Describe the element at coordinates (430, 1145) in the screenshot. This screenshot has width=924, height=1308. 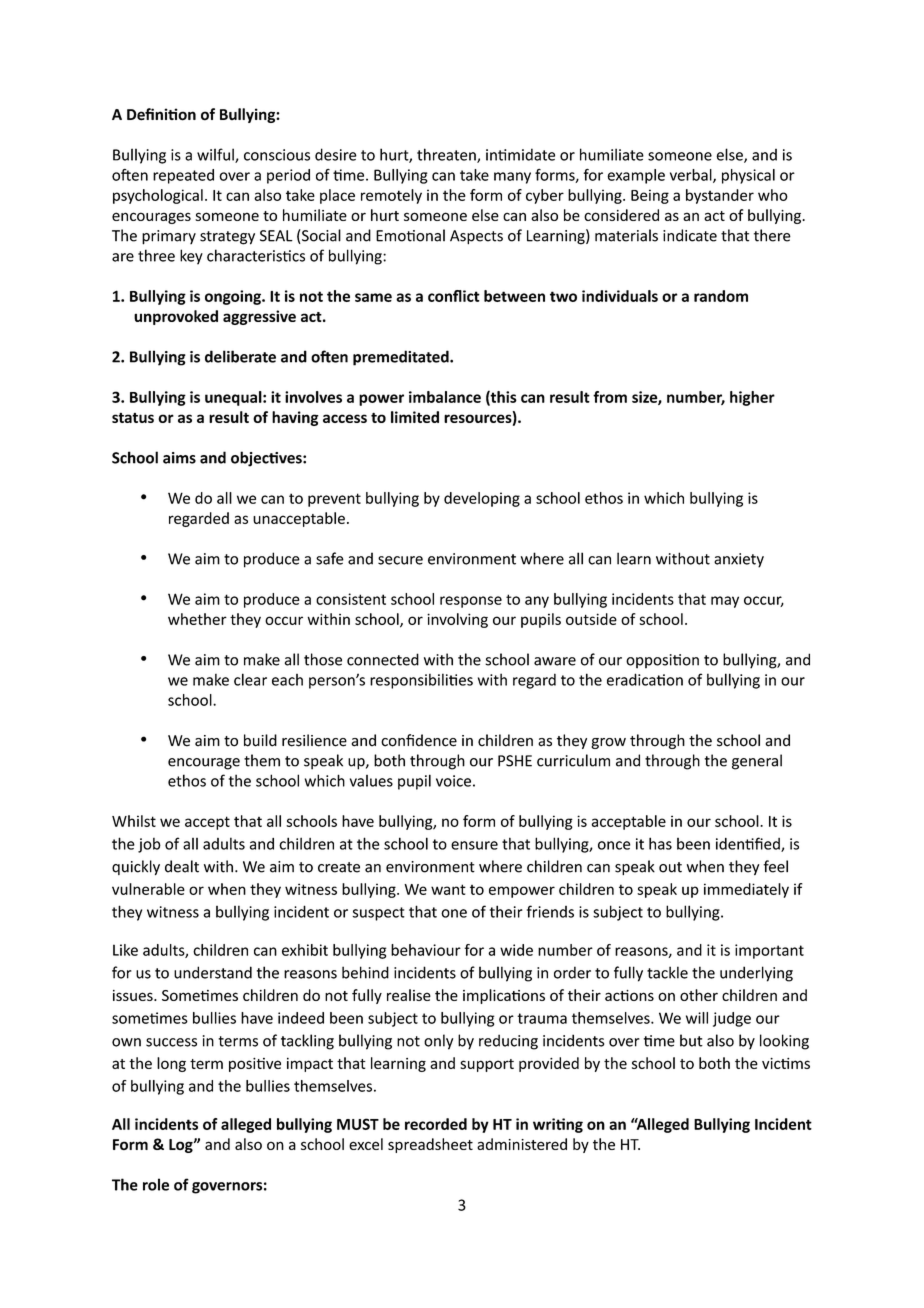
I see `spreadsheet` at that location.
